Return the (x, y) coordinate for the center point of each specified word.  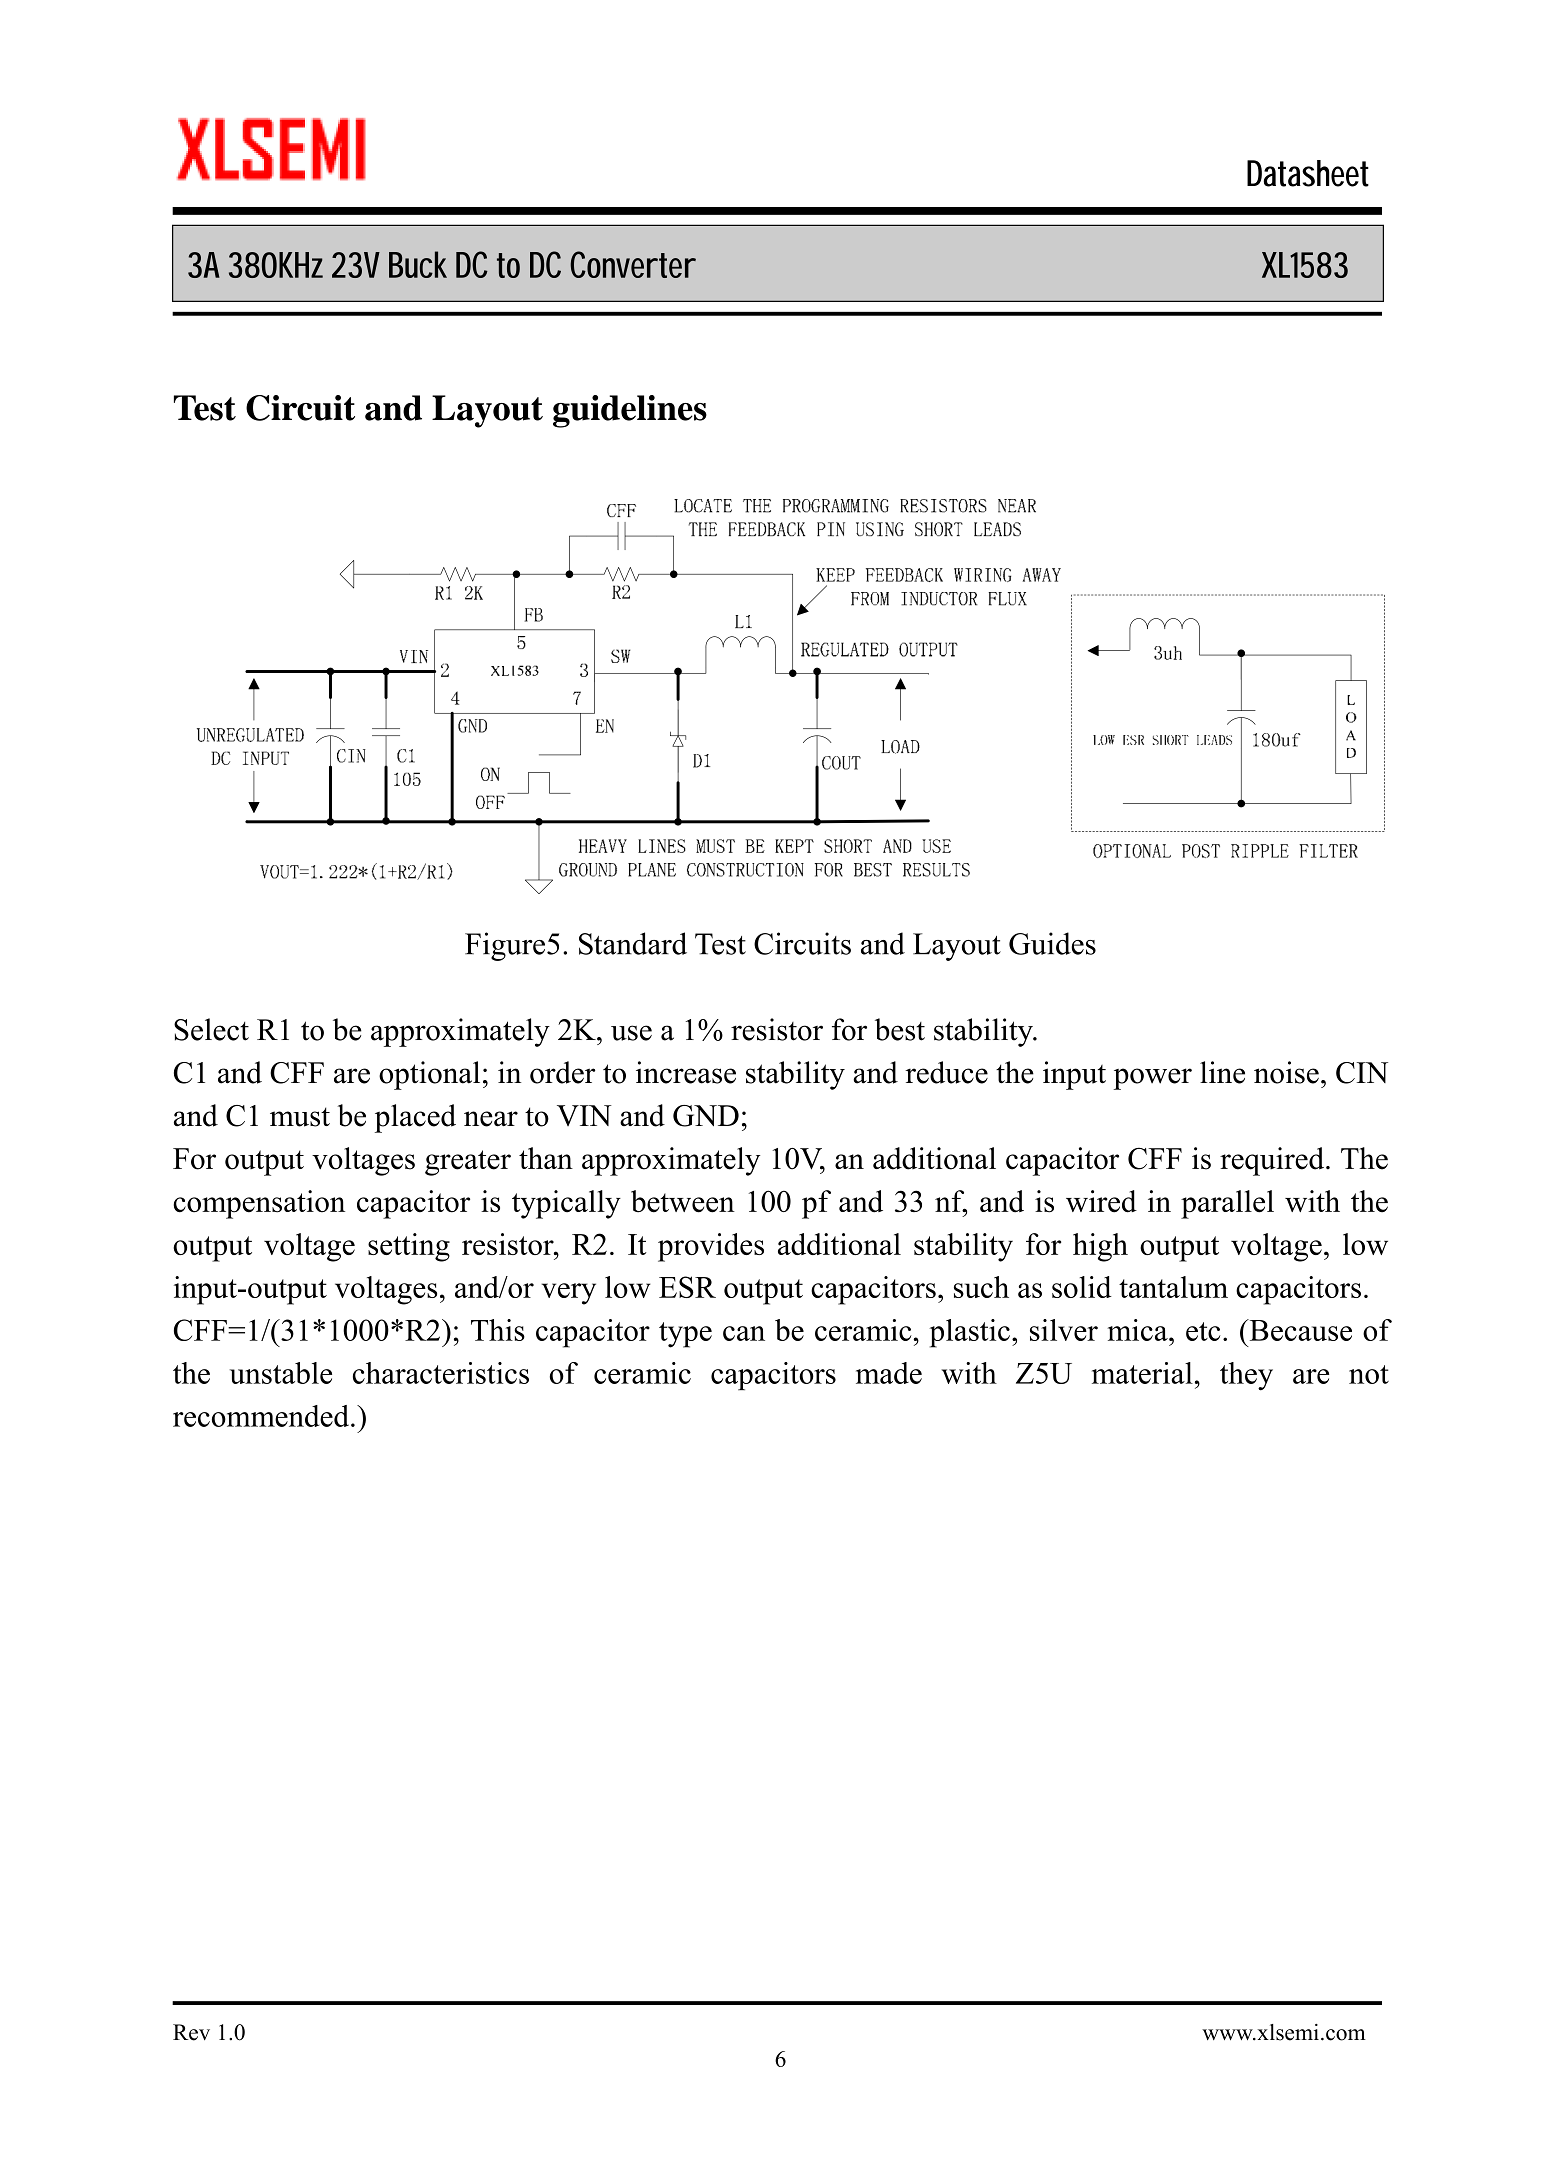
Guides (1052, 943)
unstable (281, 1373)
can (744, 1333)
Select (211, 1029)
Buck (418, 264)
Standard (633, 943)
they (1246, 1376)
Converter (632, 264)
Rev (191, 2032)
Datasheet (1308, 173)
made (889, 1373)
